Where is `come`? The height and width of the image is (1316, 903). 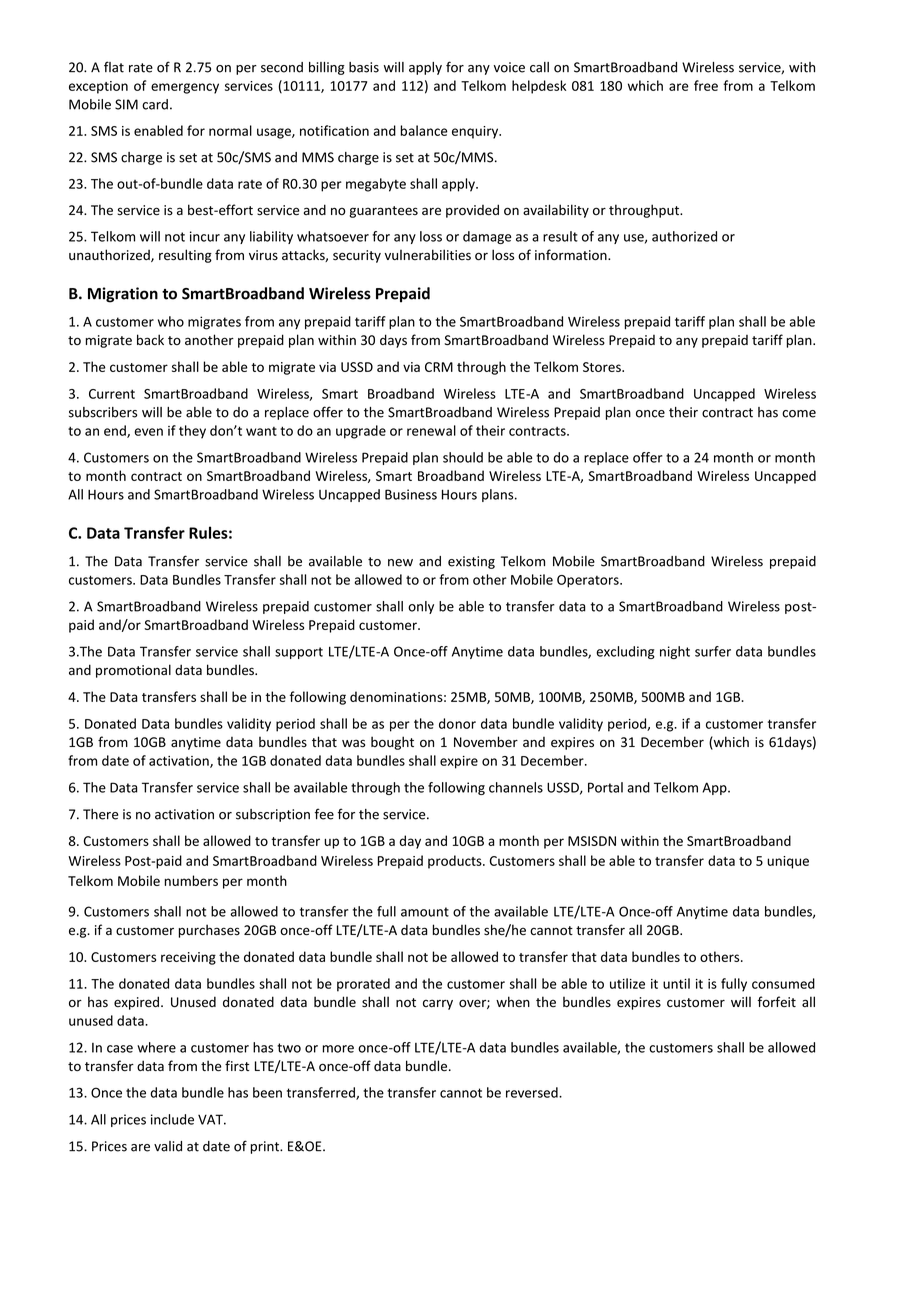 come is located at coordinates (799, 414).
